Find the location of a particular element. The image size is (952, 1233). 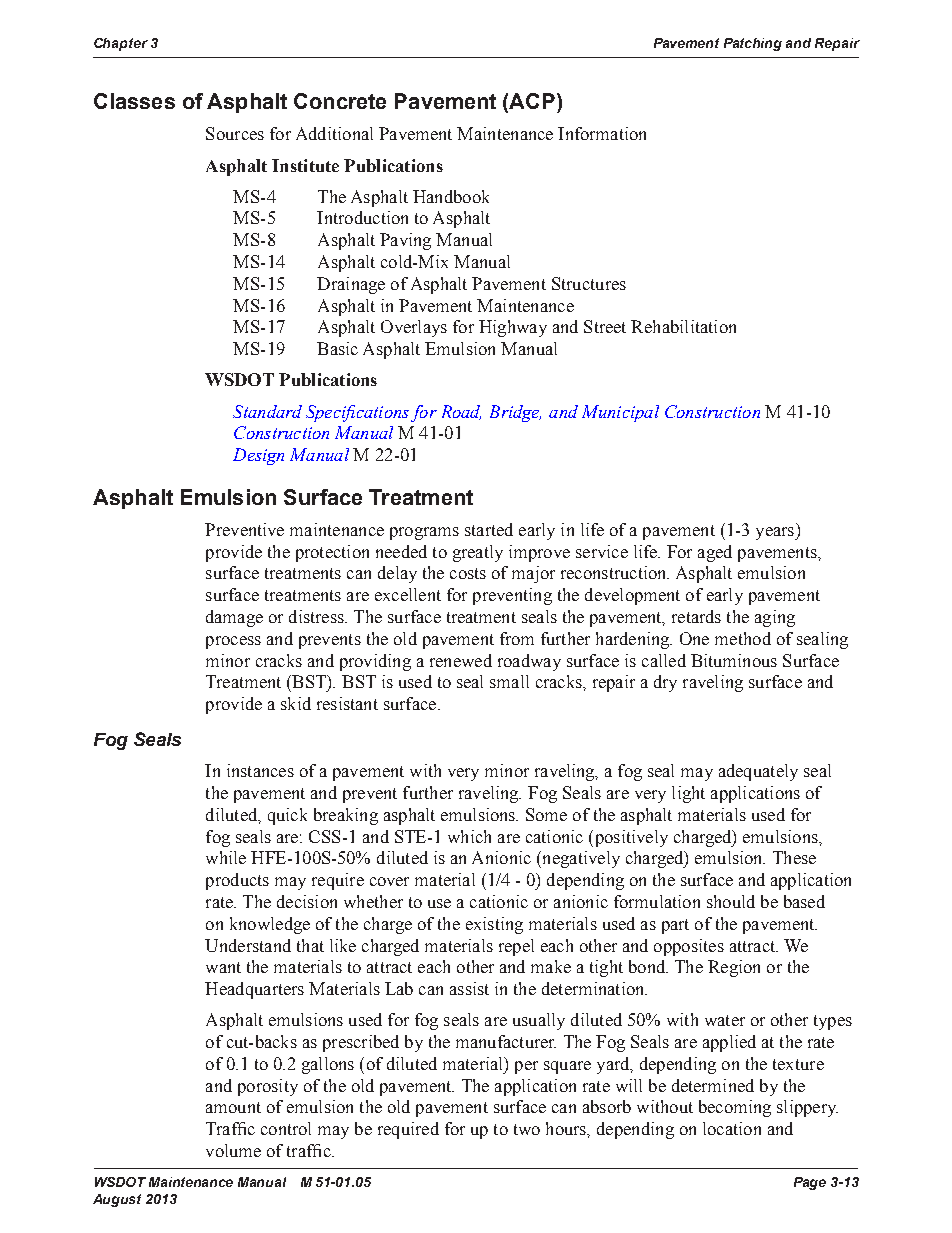

two is located at coordinates (527, 1129).
